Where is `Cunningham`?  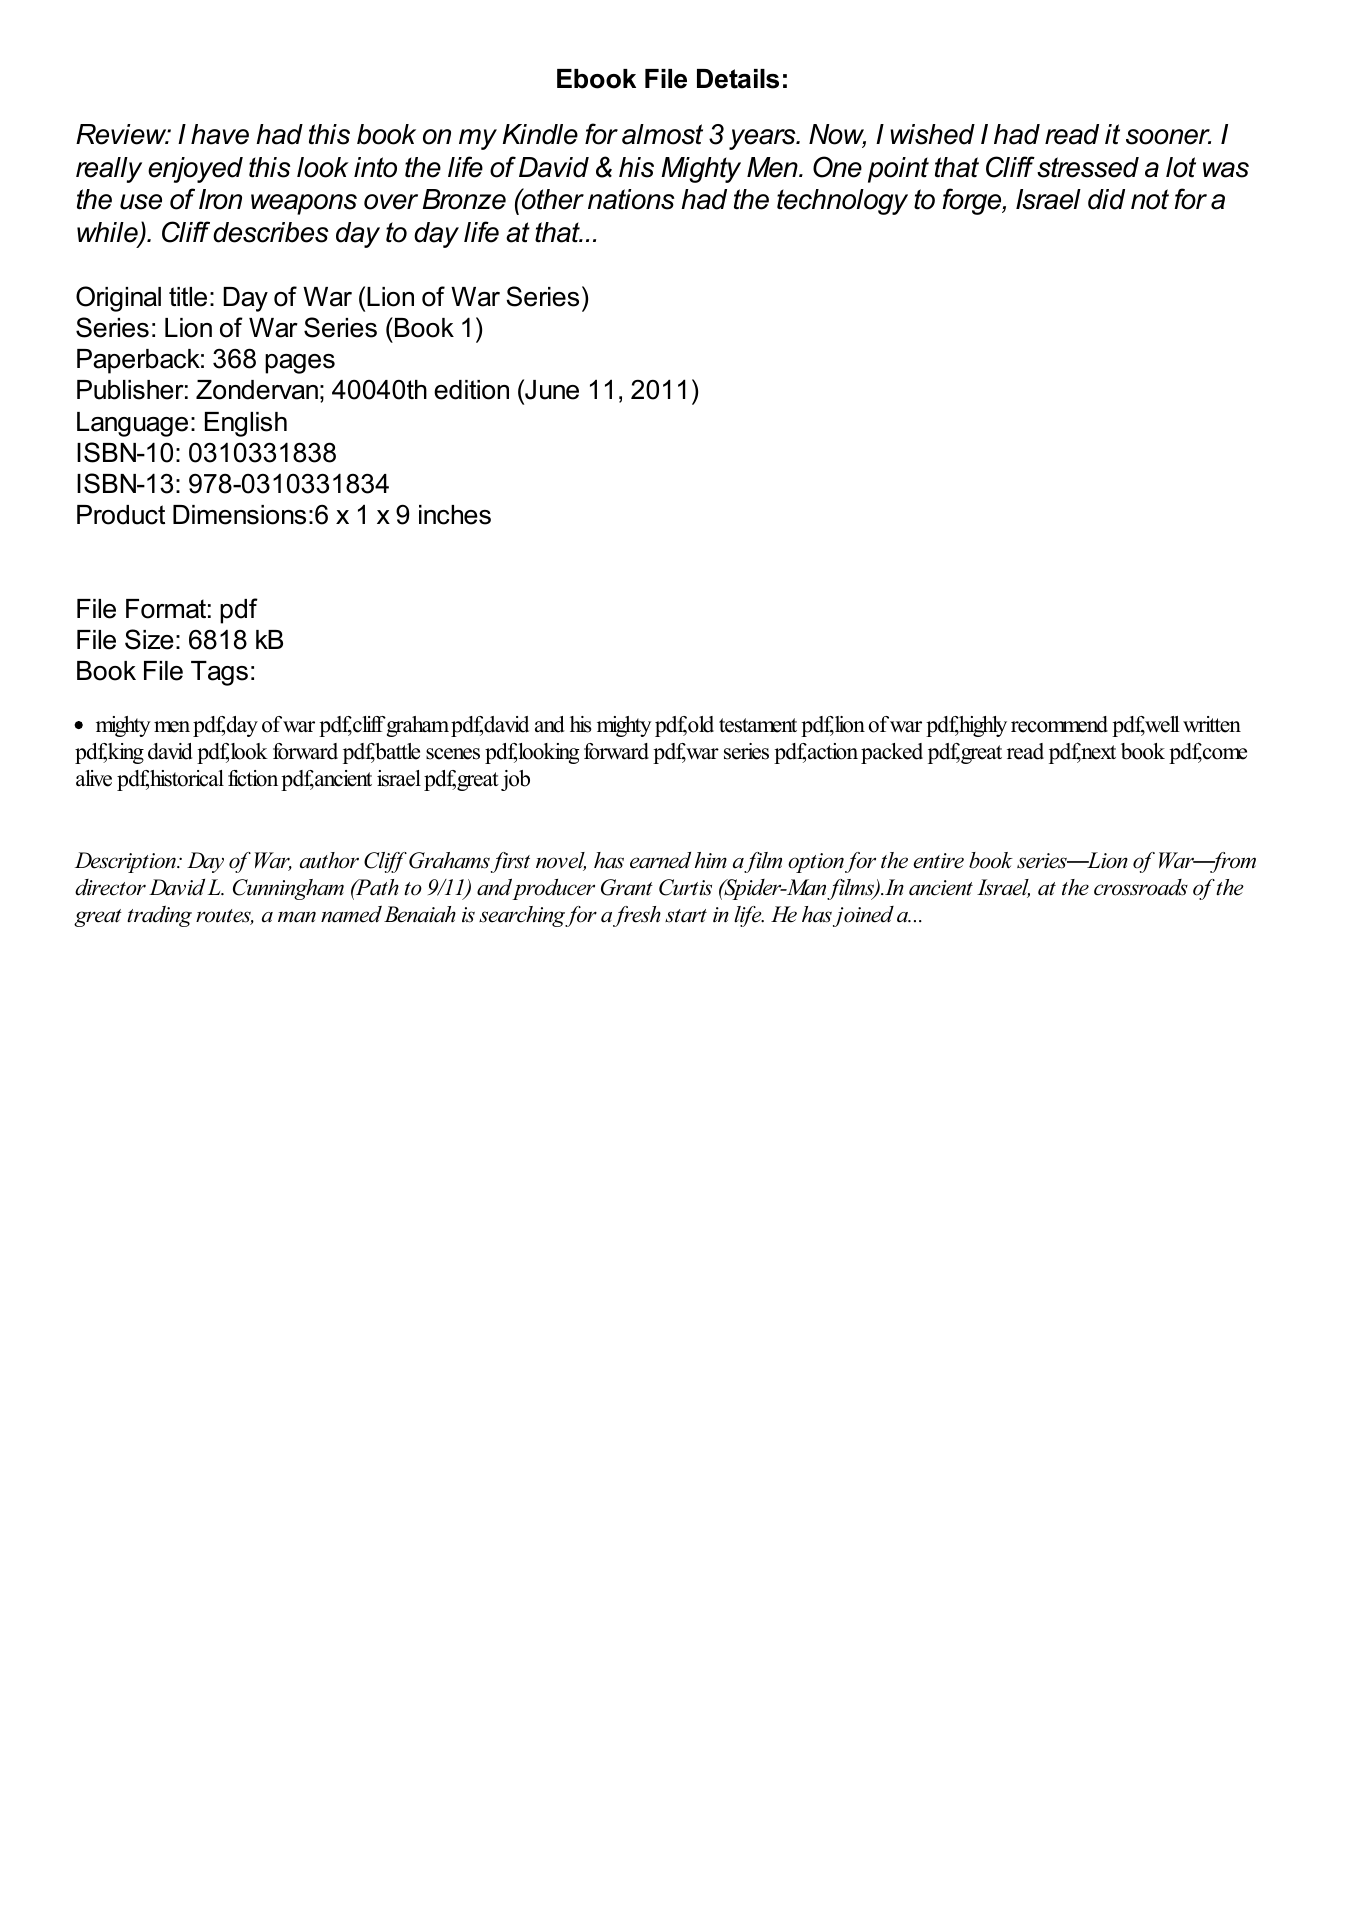
Cunningham is located at coordinates (288, 889).
